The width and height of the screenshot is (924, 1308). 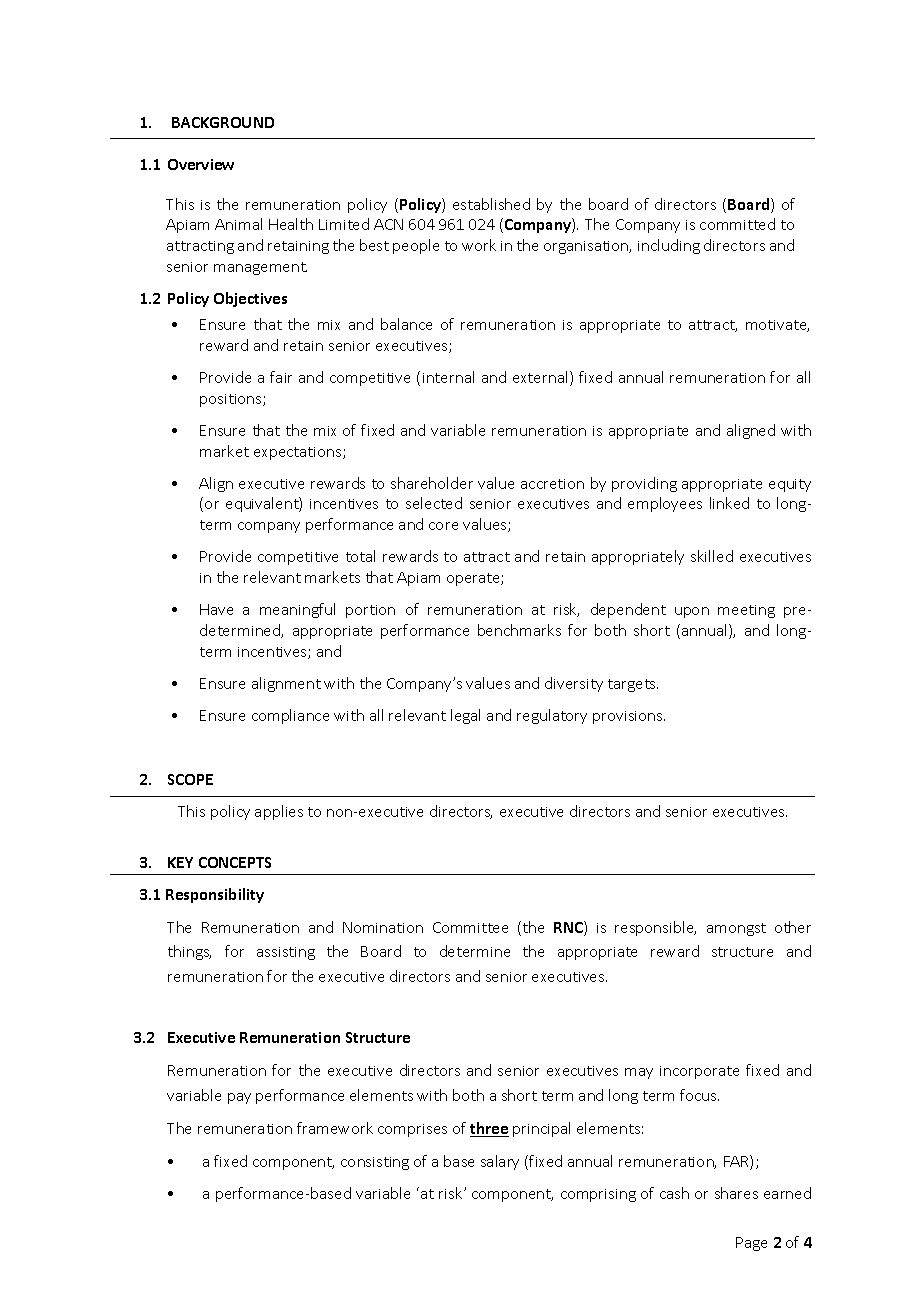 I want to click on CONCEPTS, so click(x=235, y=862).
